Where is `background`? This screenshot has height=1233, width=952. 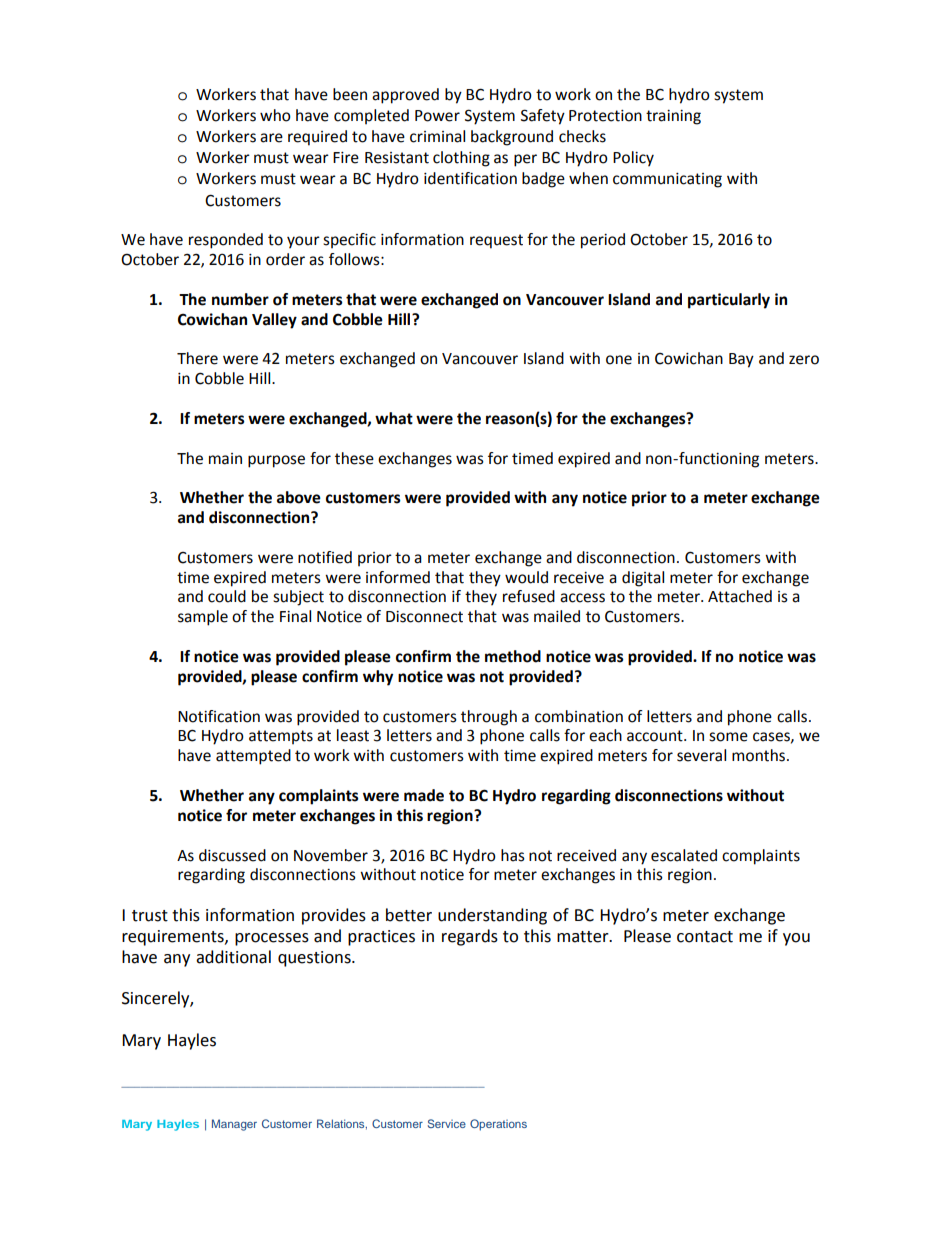
background is located at coordinates (512, 138).
